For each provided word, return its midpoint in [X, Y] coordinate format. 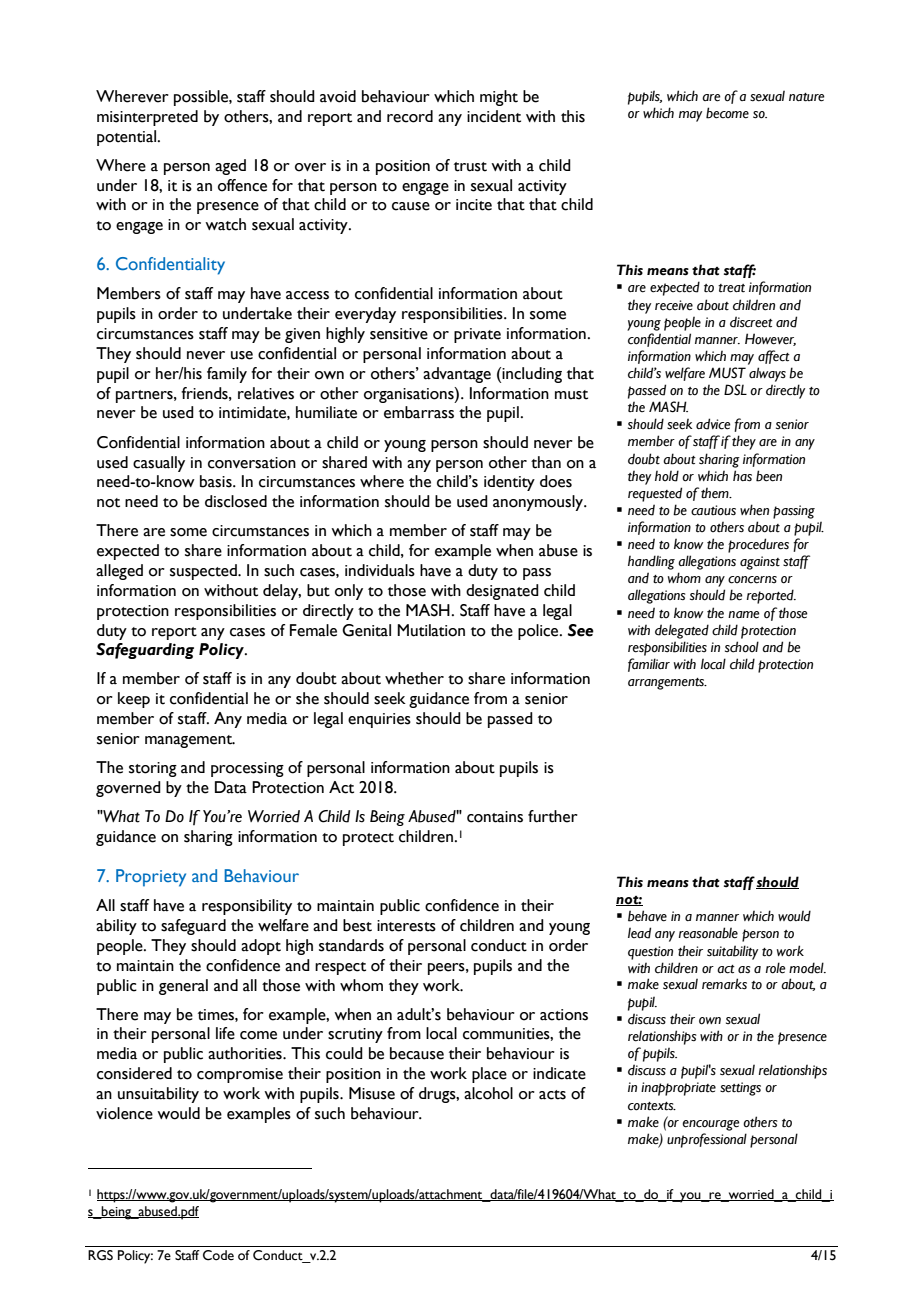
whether [414, 678]
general [183, 987]
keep [134, 700]
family [227, 375]
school [742, 647]
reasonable [708, 933]
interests [406, 926]
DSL [735, 390]
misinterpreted [147, 118]
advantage [457, 375]
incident [494, 116]
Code [218, 1255]
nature [807, 97]
